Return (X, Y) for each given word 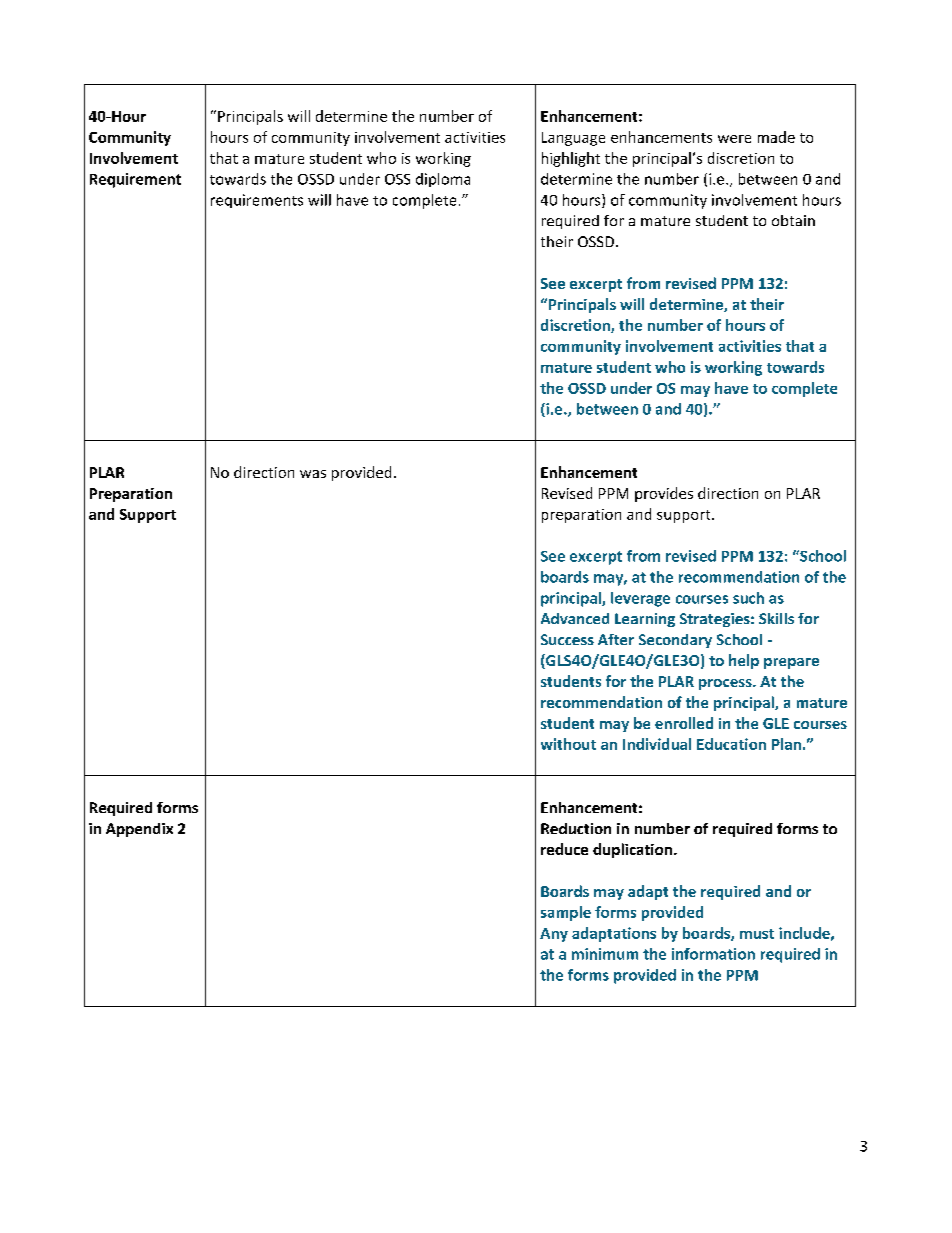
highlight (571, 159)
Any (554, 935)
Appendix (139, 830)
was (313, 474)
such (748, 598)
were (734, 139)
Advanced (575, 618)
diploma (443, 180)
